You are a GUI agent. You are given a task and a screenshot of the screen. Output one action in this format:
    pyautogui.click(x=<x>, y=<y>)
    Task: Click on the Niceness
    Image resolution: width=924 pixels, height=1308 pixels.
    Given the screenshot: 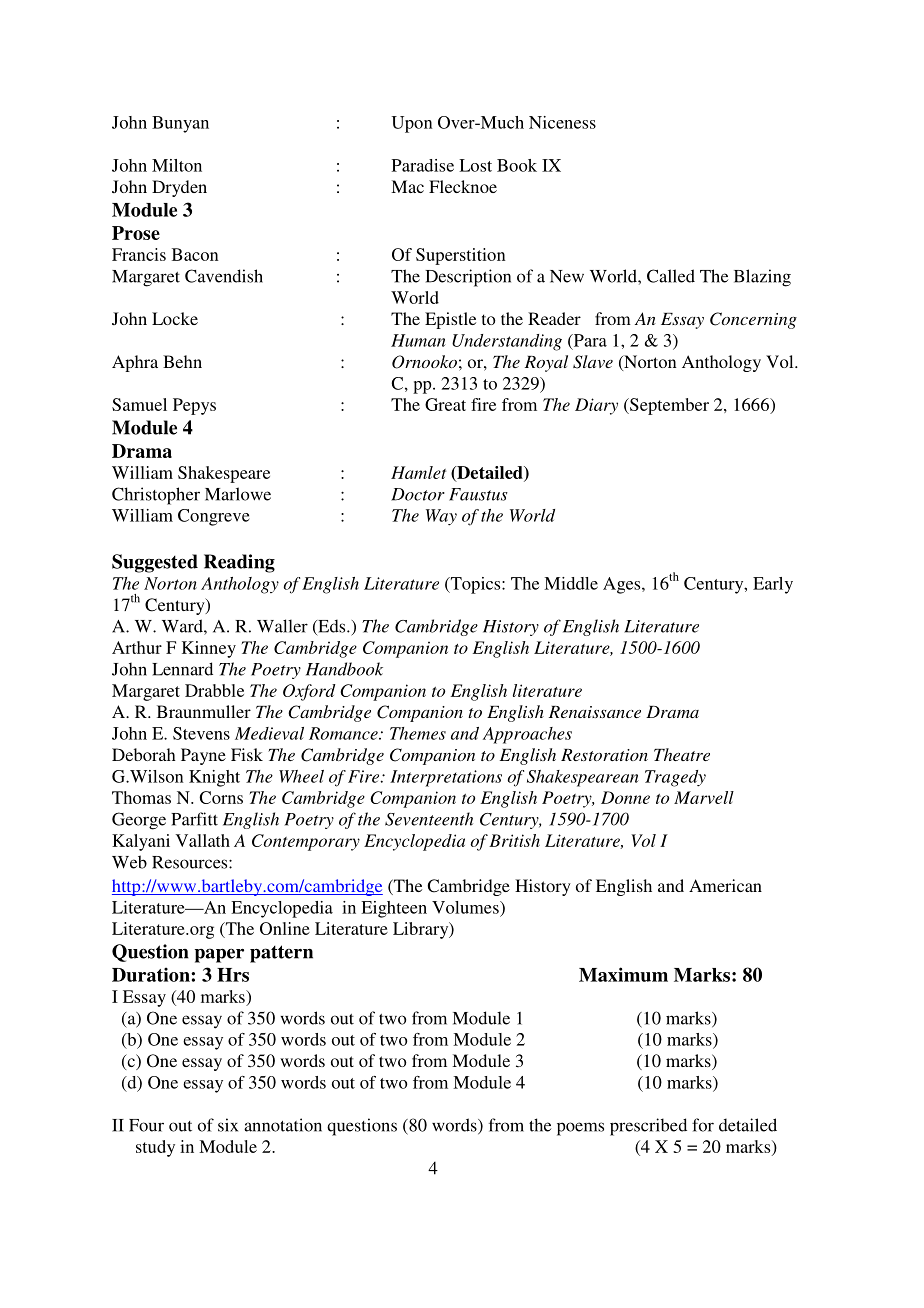 What is the action you would take?
    pyautogui.click(x=562, y=122)
